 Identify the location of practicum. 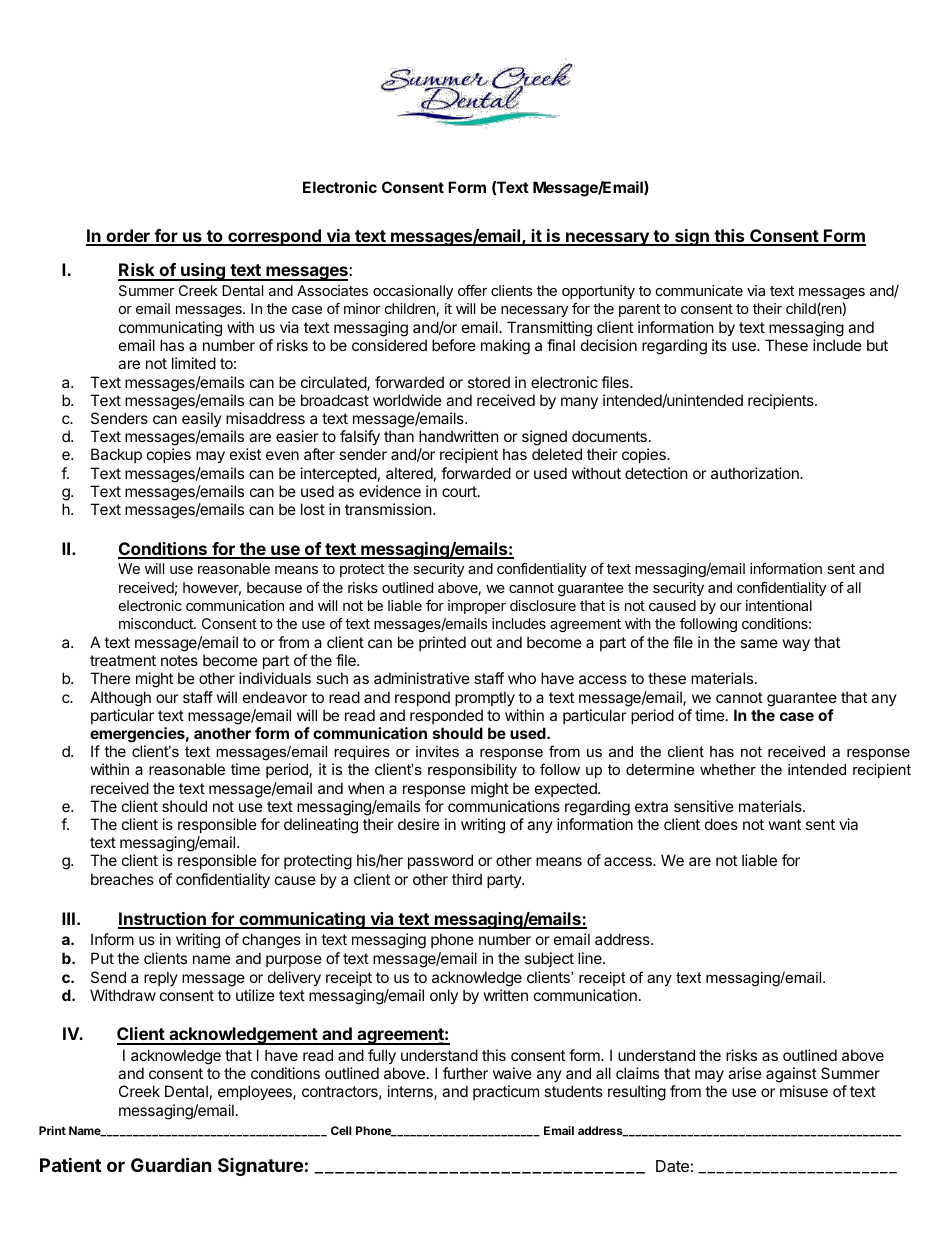
(506, 1092).
